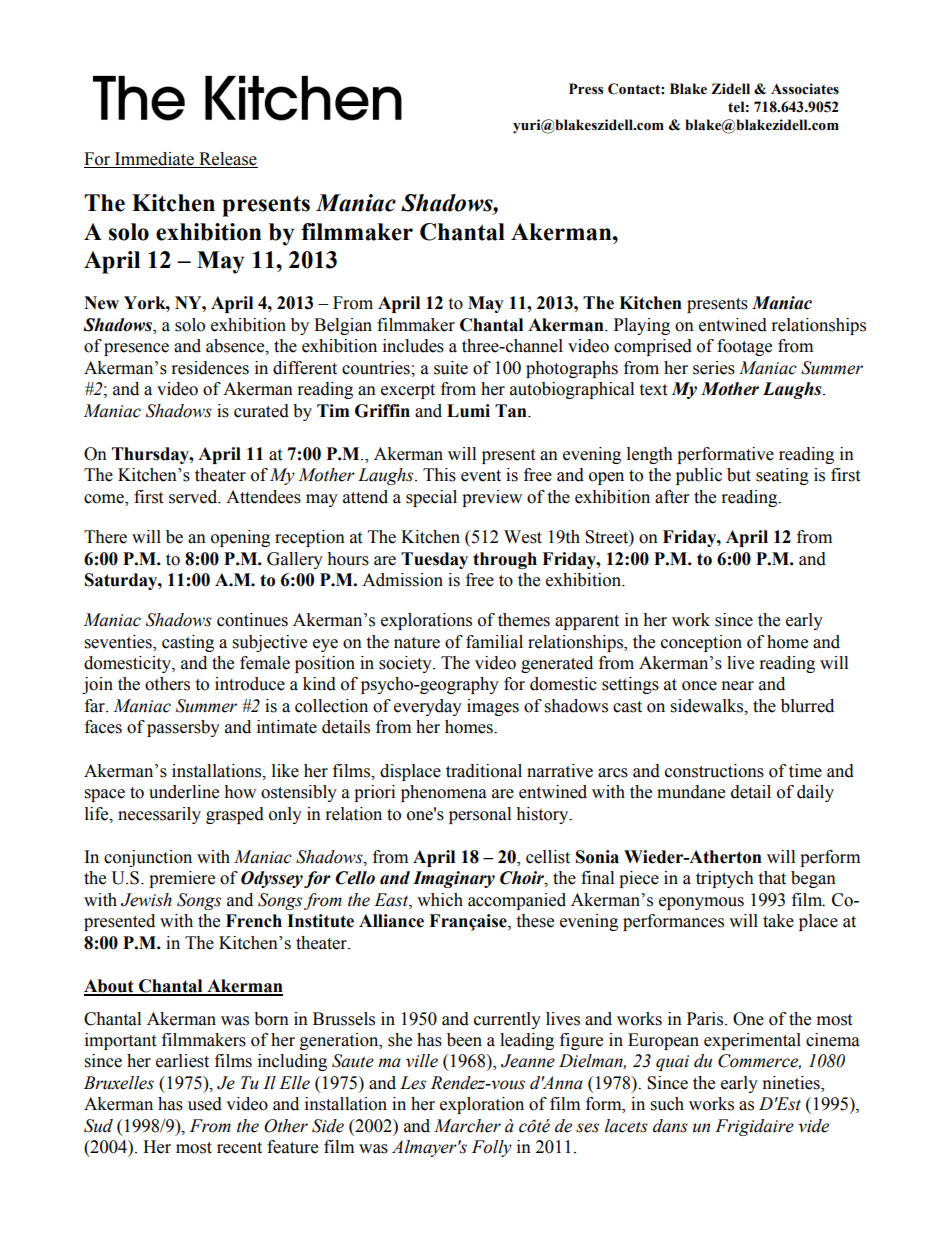 Image resolution: width=952 pixels, height=1233 pixels. I want to click on near, so click(738, 686).
